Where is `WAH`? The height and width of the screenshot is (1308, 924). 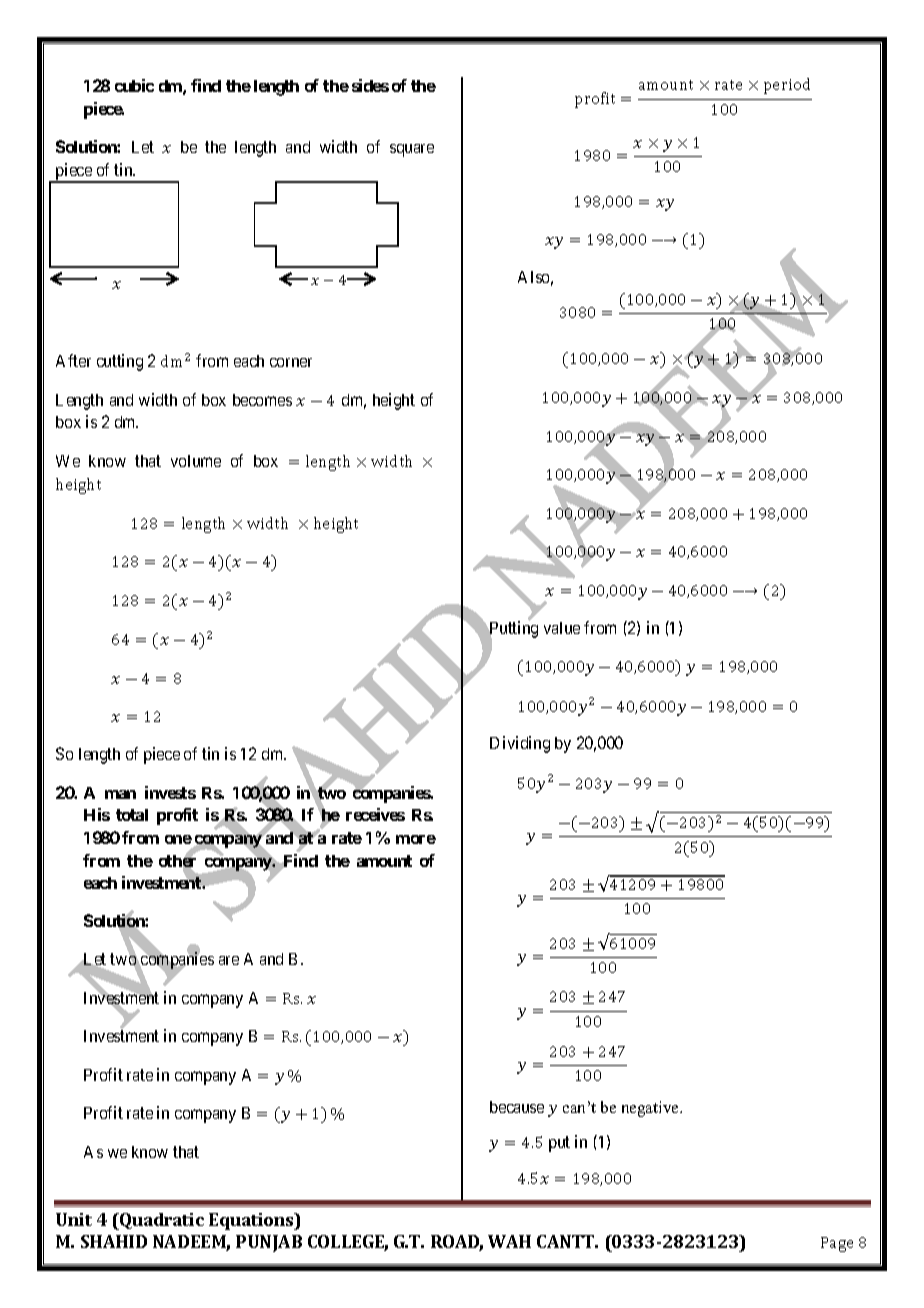 WAH is located at coordinates (509, 1241).
